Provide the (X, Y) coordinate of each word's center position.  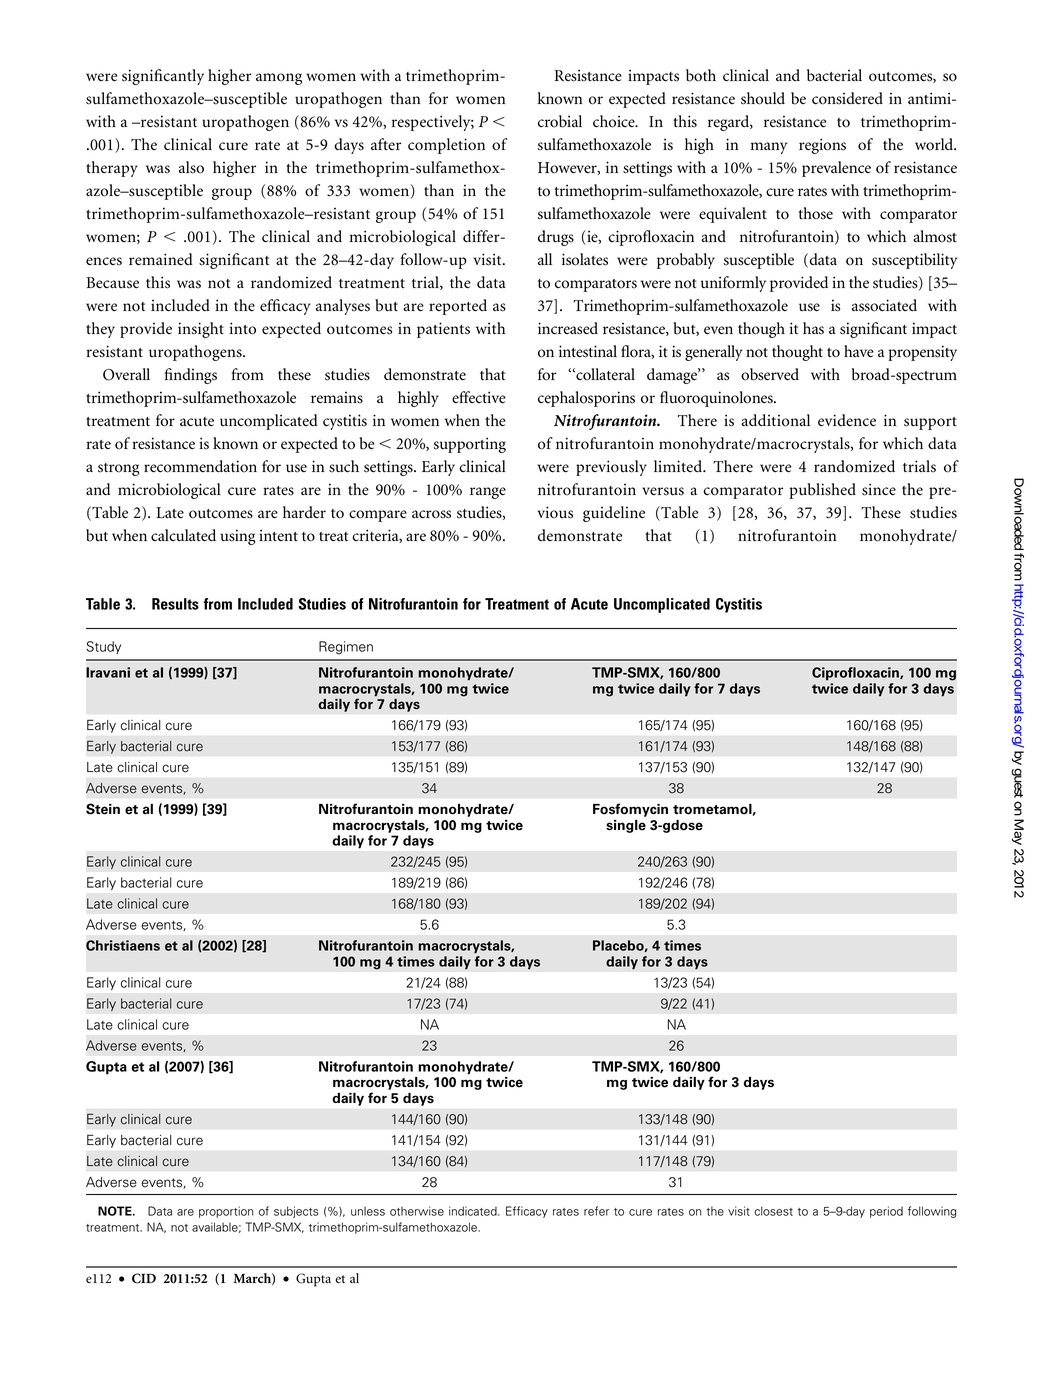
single (626, 826)
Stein (103, 809)
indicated (474, 1211)
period (886, 1212)
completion (446, 146)
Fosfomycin (630, 810)
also (191, 167)
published (822, 491)
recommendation (200, 466)
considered (847, 98)
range (488, 493)
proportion (226, 1212)
